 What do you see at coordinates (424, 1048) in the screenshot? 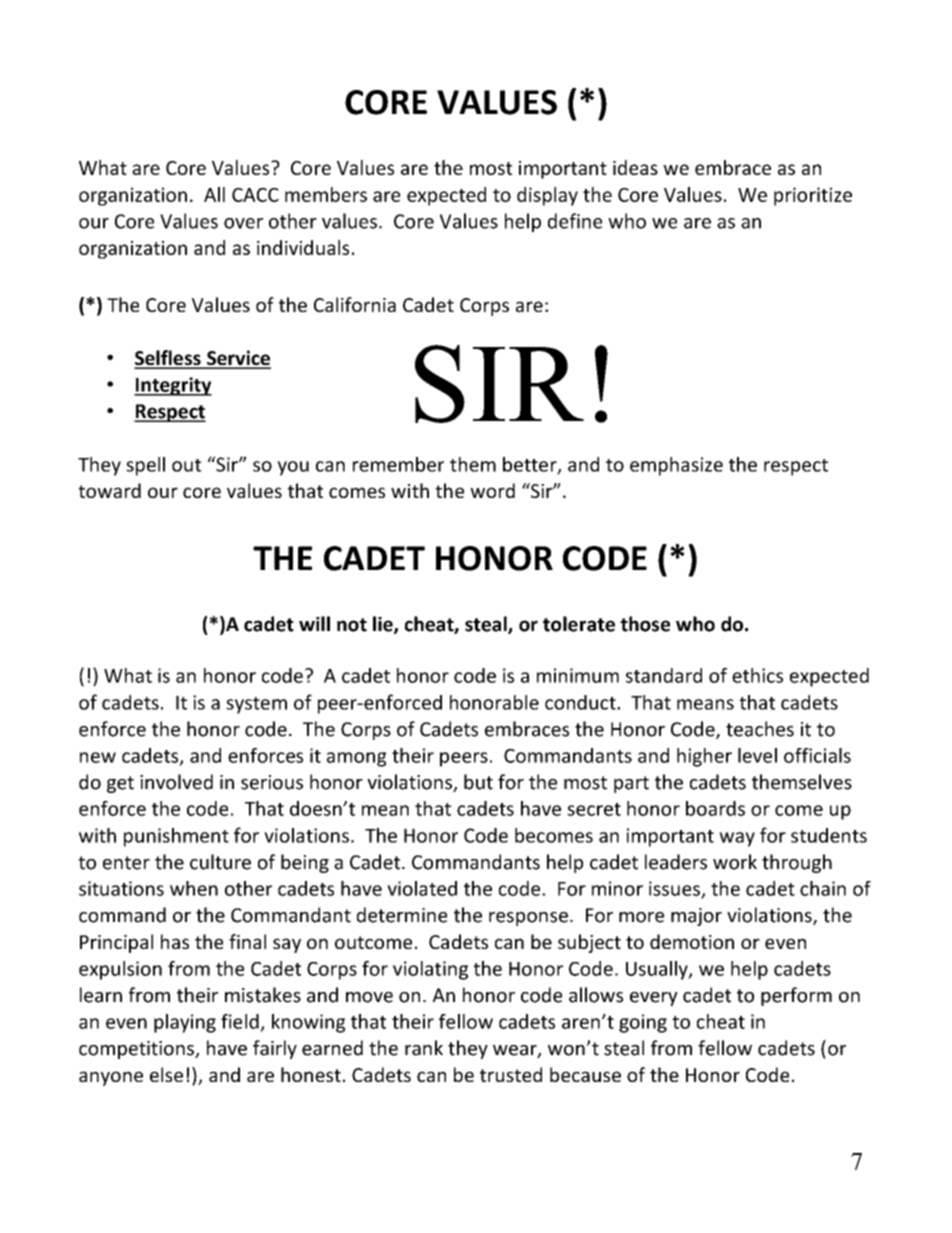
I see `rank` at bounding box center [424, 1048].
